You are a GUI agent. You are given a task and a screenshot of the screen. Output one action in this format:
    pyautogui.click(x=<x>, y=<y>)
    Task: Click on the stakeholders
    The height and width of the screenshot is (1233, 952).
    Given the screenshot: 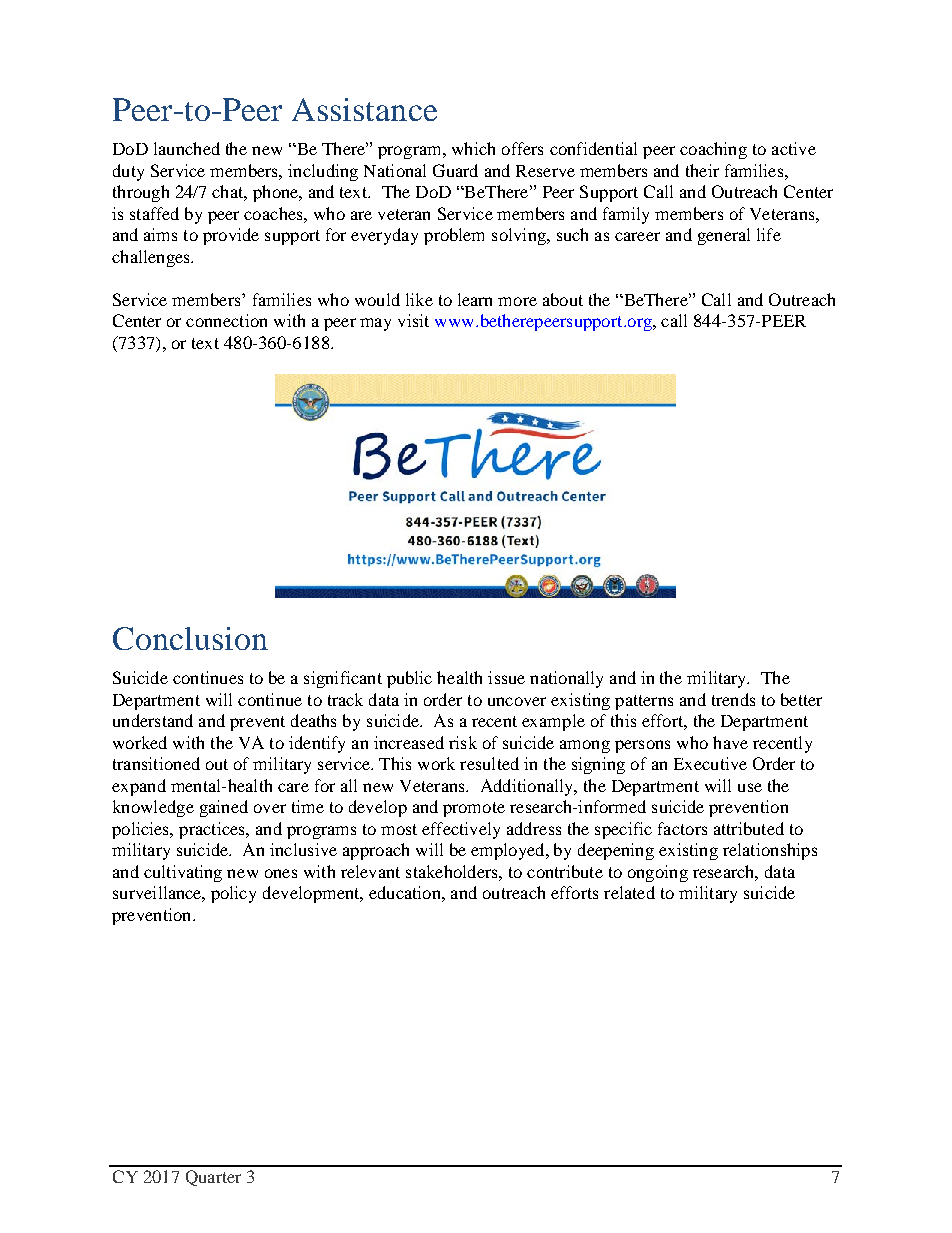 What is the action you would take?
    pyautogui.click(x=453, y=871)
